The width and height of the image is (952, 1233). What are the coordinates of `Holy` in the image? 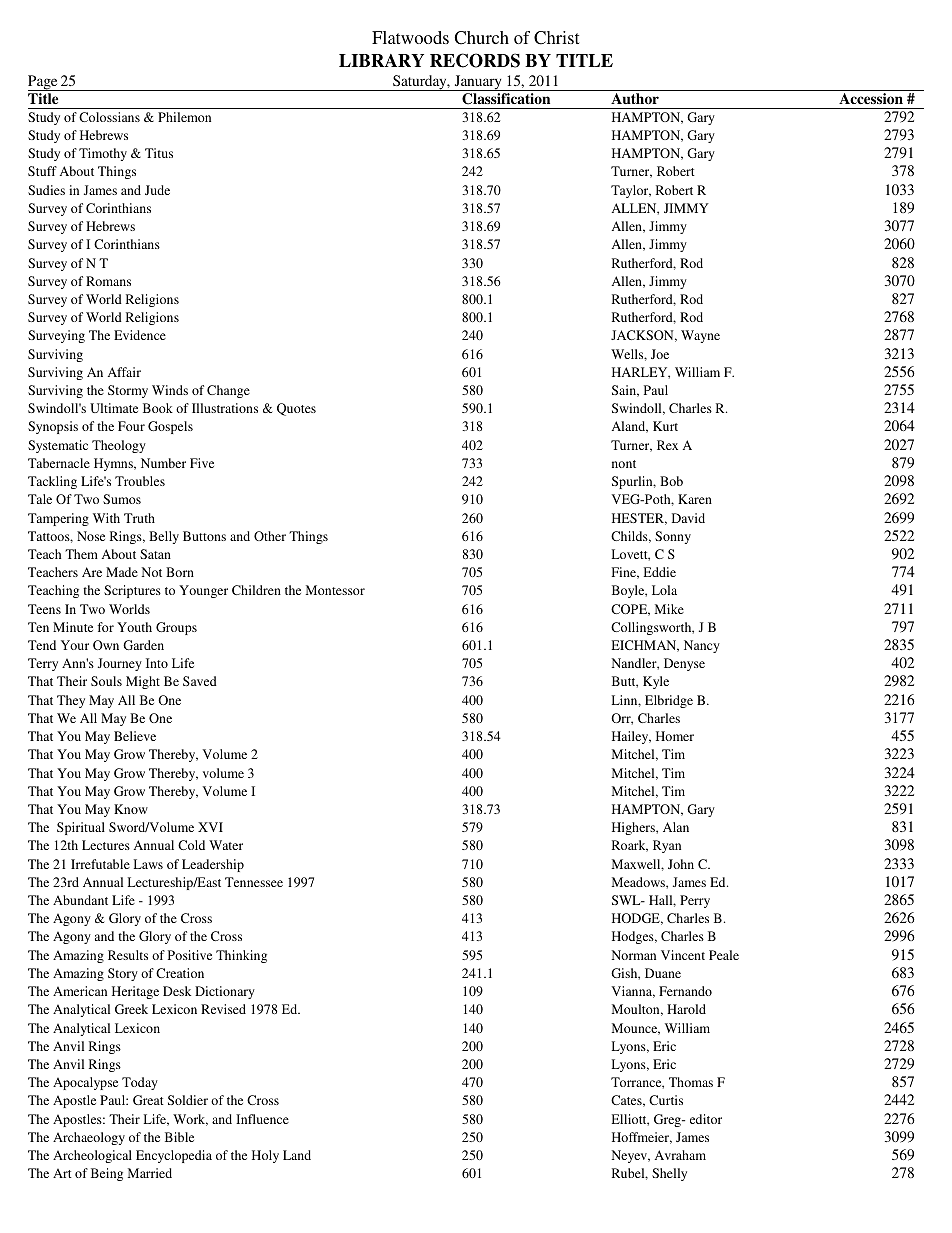 It's located at (265, 1156).
